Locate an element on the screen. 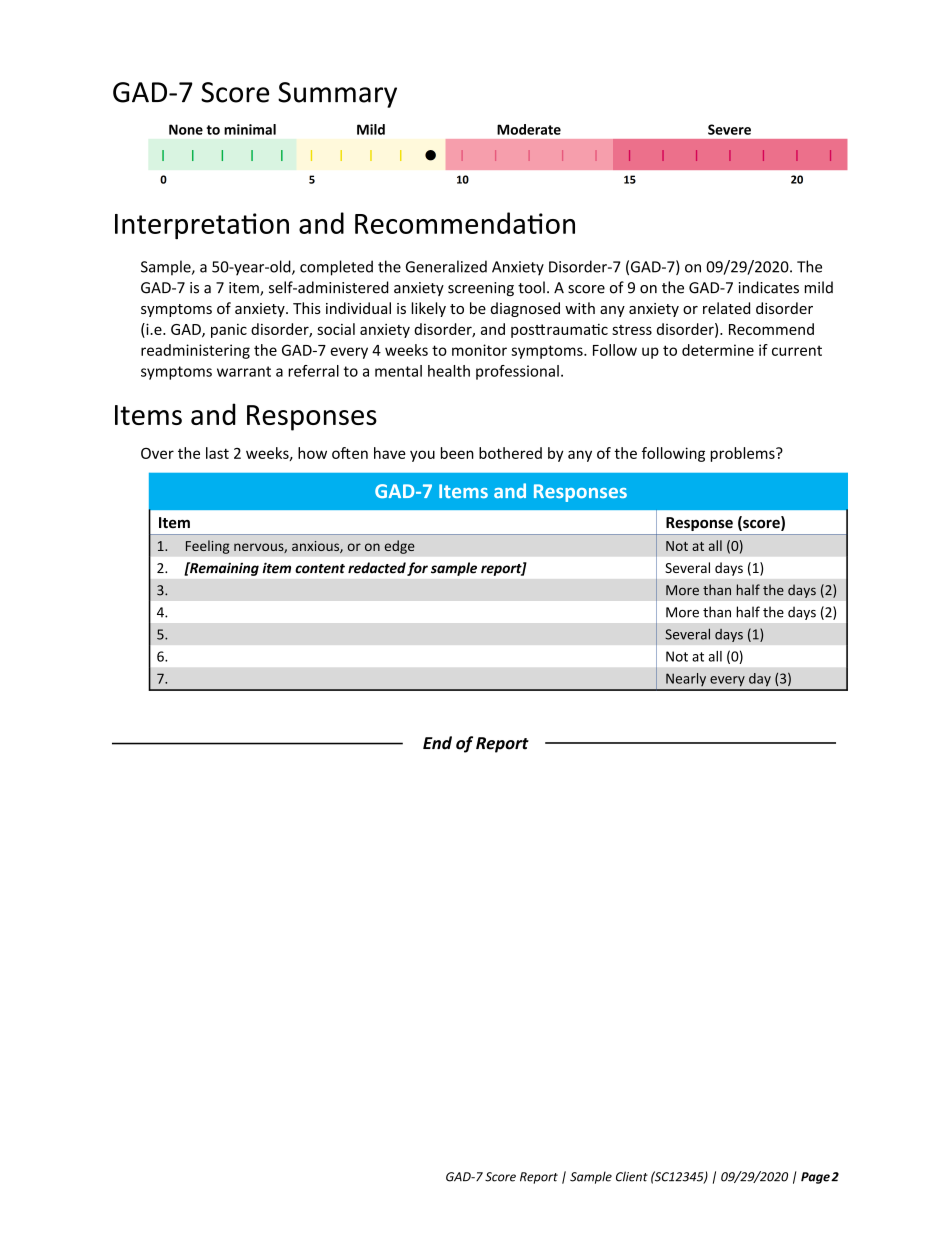 The image size is (952, 1233). bothered is located at coordinates (510, 453).
